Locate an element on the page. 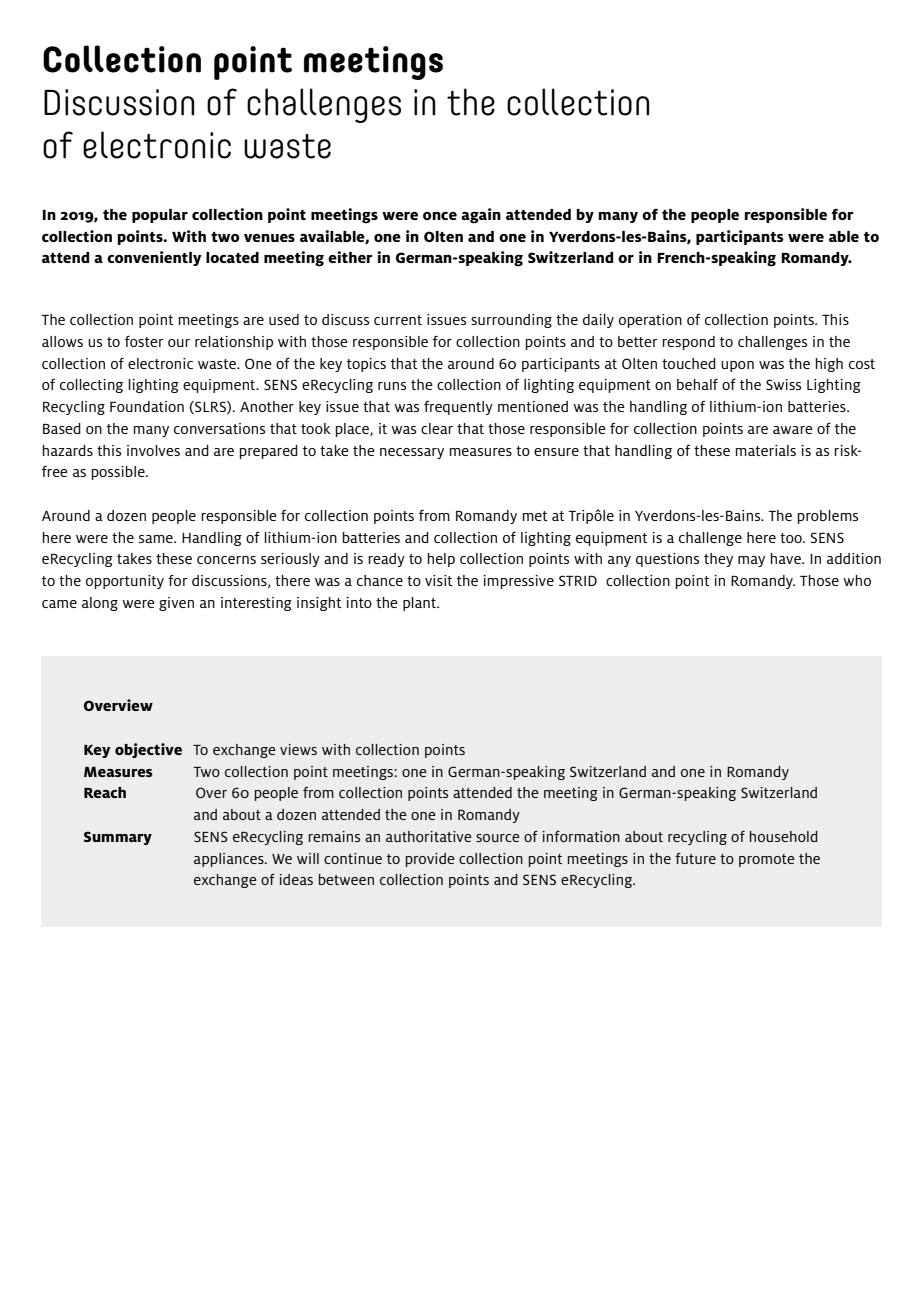  again is located at coordinates (481, 216).
